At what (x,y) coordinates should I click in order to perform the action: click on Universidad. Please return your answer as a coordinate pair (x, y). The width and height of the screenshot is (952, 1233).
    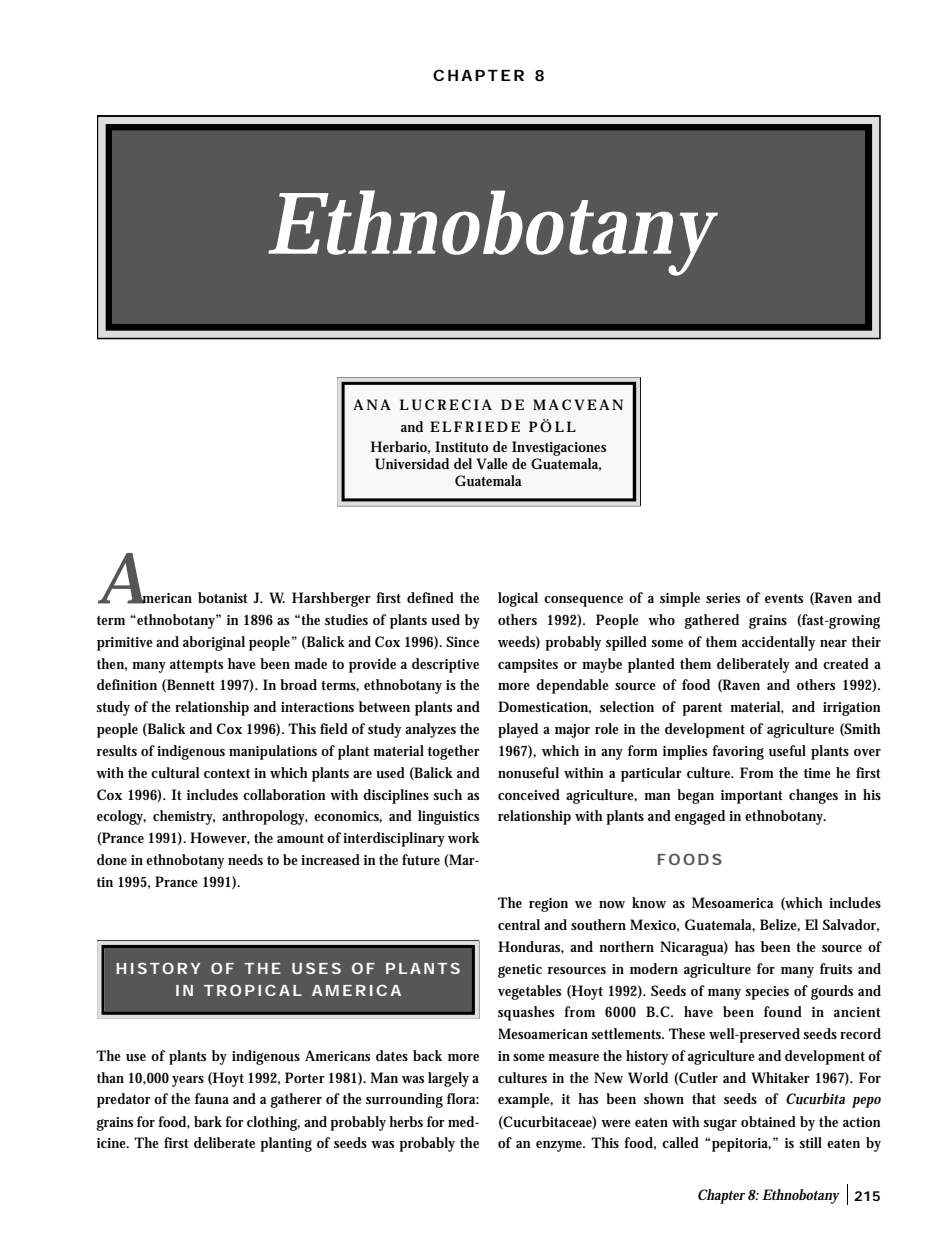
    Looking at the image, I should click on (412, 463).
